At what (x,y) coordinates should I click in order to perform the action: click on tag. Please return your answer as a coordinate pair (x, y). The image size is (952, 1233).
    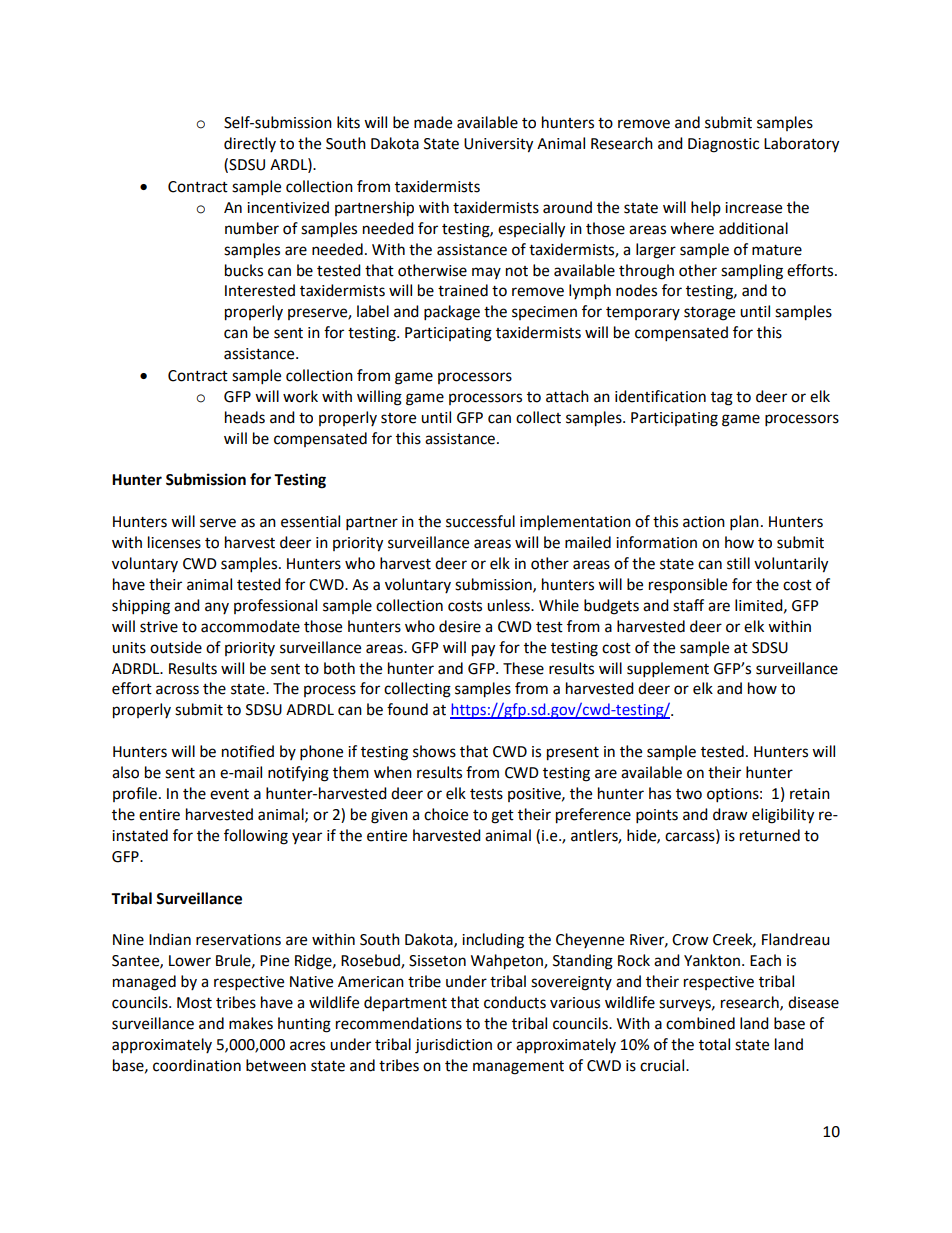
    Looking at the image, I should click on (722, 399).
